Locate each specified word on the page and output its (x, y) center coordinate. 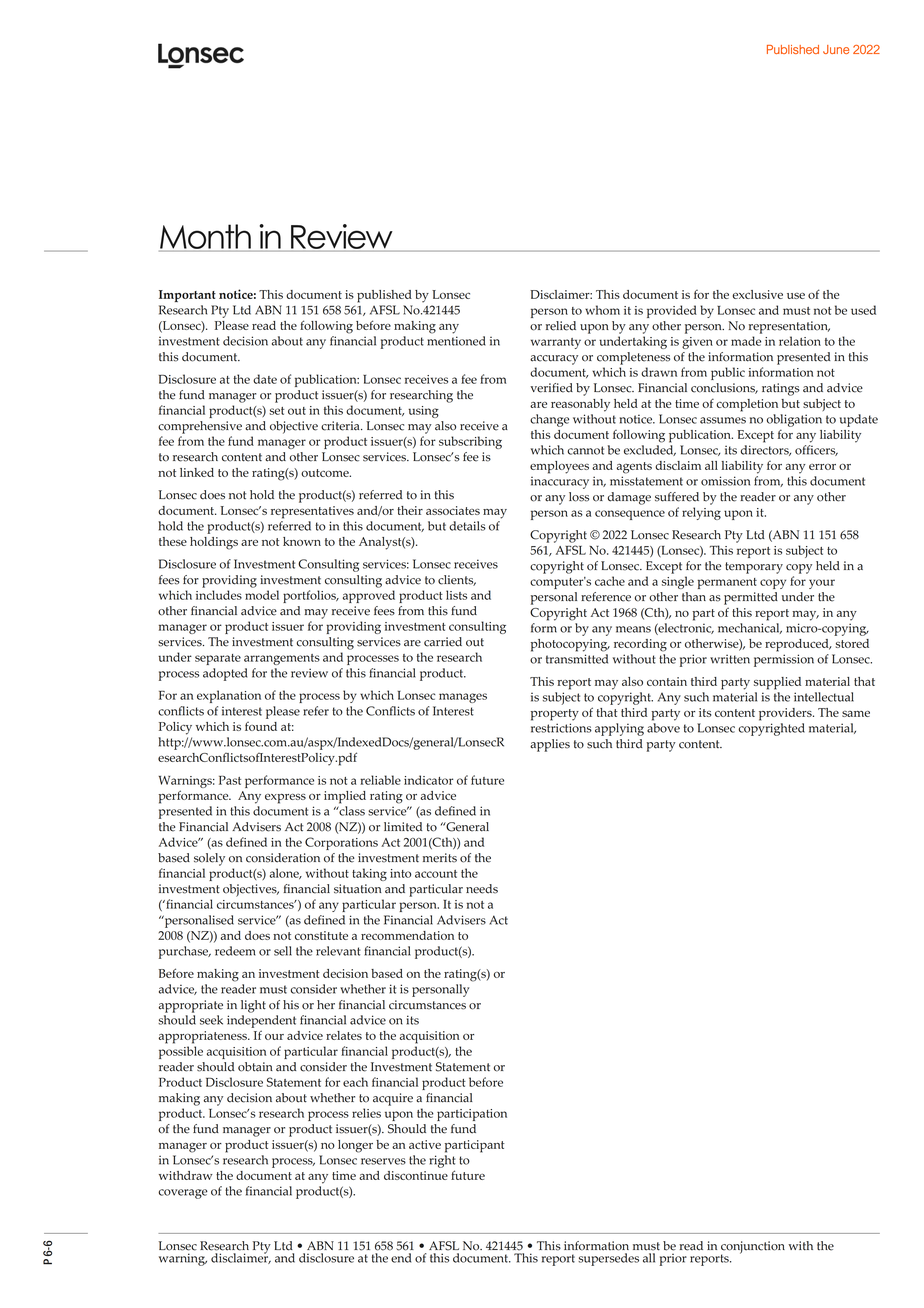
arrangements (282, 659)
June (836, 49)
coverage (183, 1194)
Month (205, 237)
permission (784, 660)
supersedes (608, 1259)
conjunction (753, 1248)
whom (602, 310)
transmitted (577, 659)
